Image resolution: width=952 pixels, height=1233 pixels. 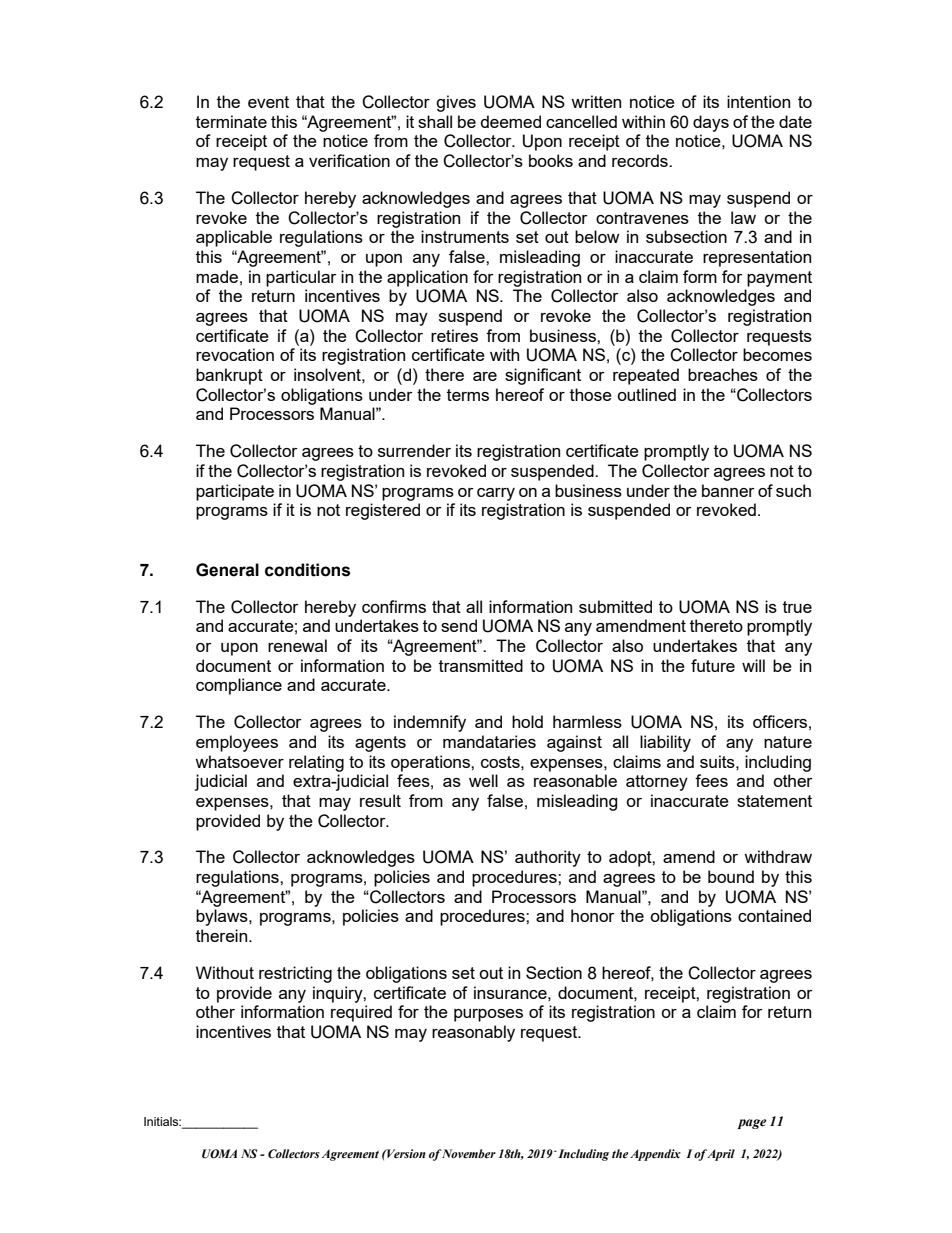 What do you see at coordinates (723, 374) in the screenshot?
I see `breaches` at bounding box center [723, 374].
